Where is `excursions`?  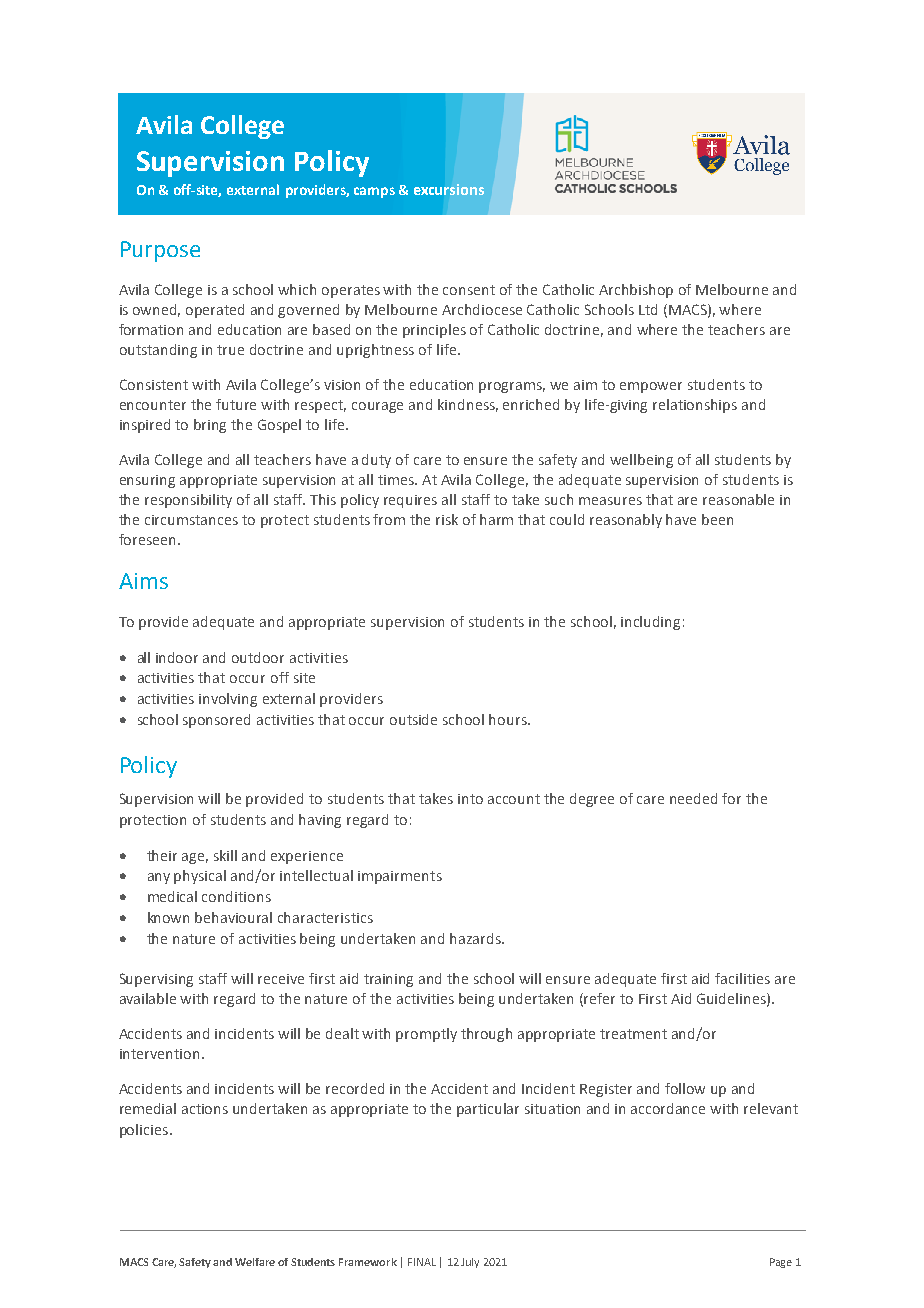 excursions is located at coordinates (449, 189).
